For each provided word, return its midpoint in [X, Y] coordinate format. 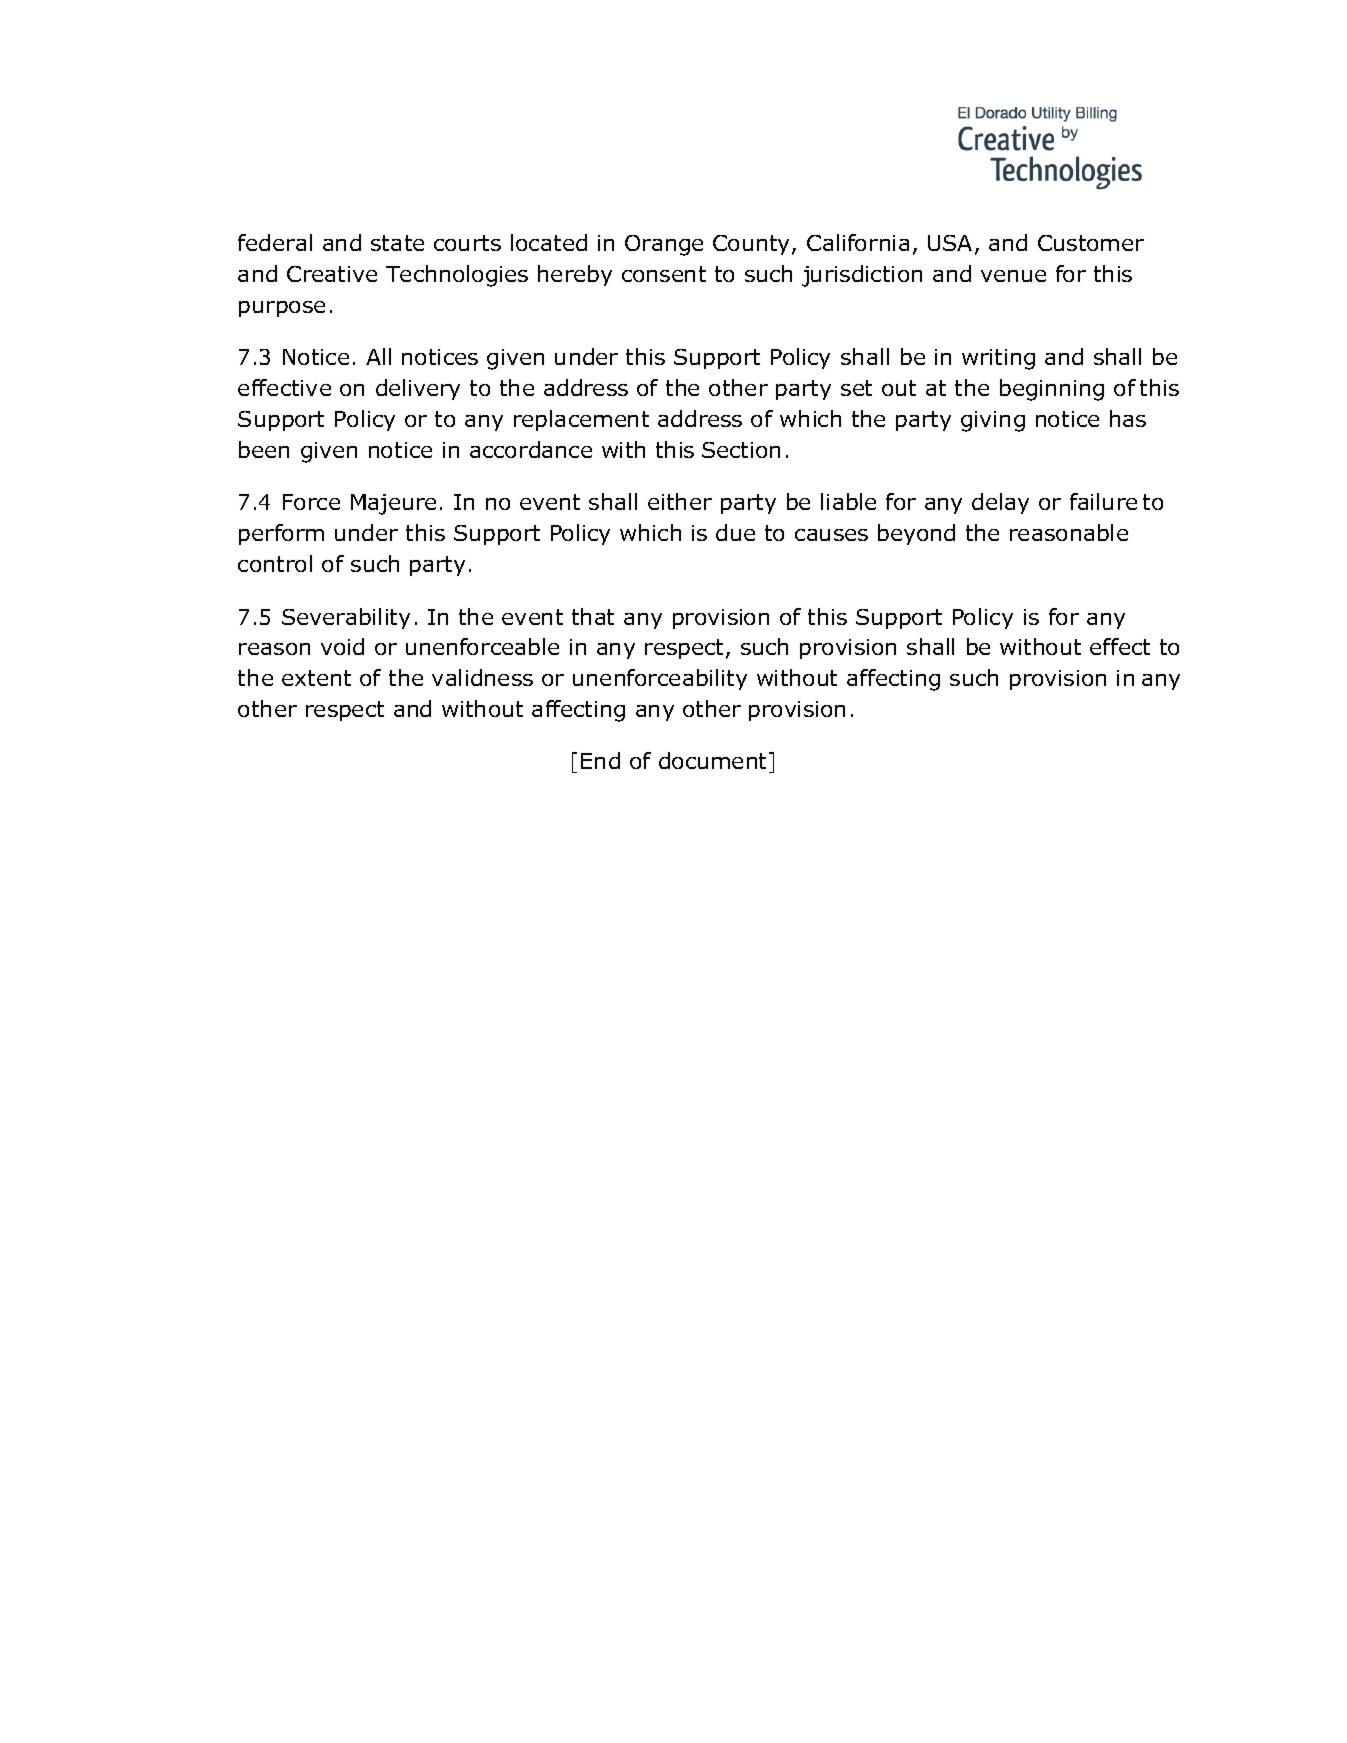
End [600, 760]
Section [741, 450]
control [275, 563]
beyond [916, 534]
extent [316, 678]
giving [993, 421]
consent [664, 274]
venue [1013, 276]
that [593, 616]
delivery [418, 389]
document [714, 762]
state [397, 243]
